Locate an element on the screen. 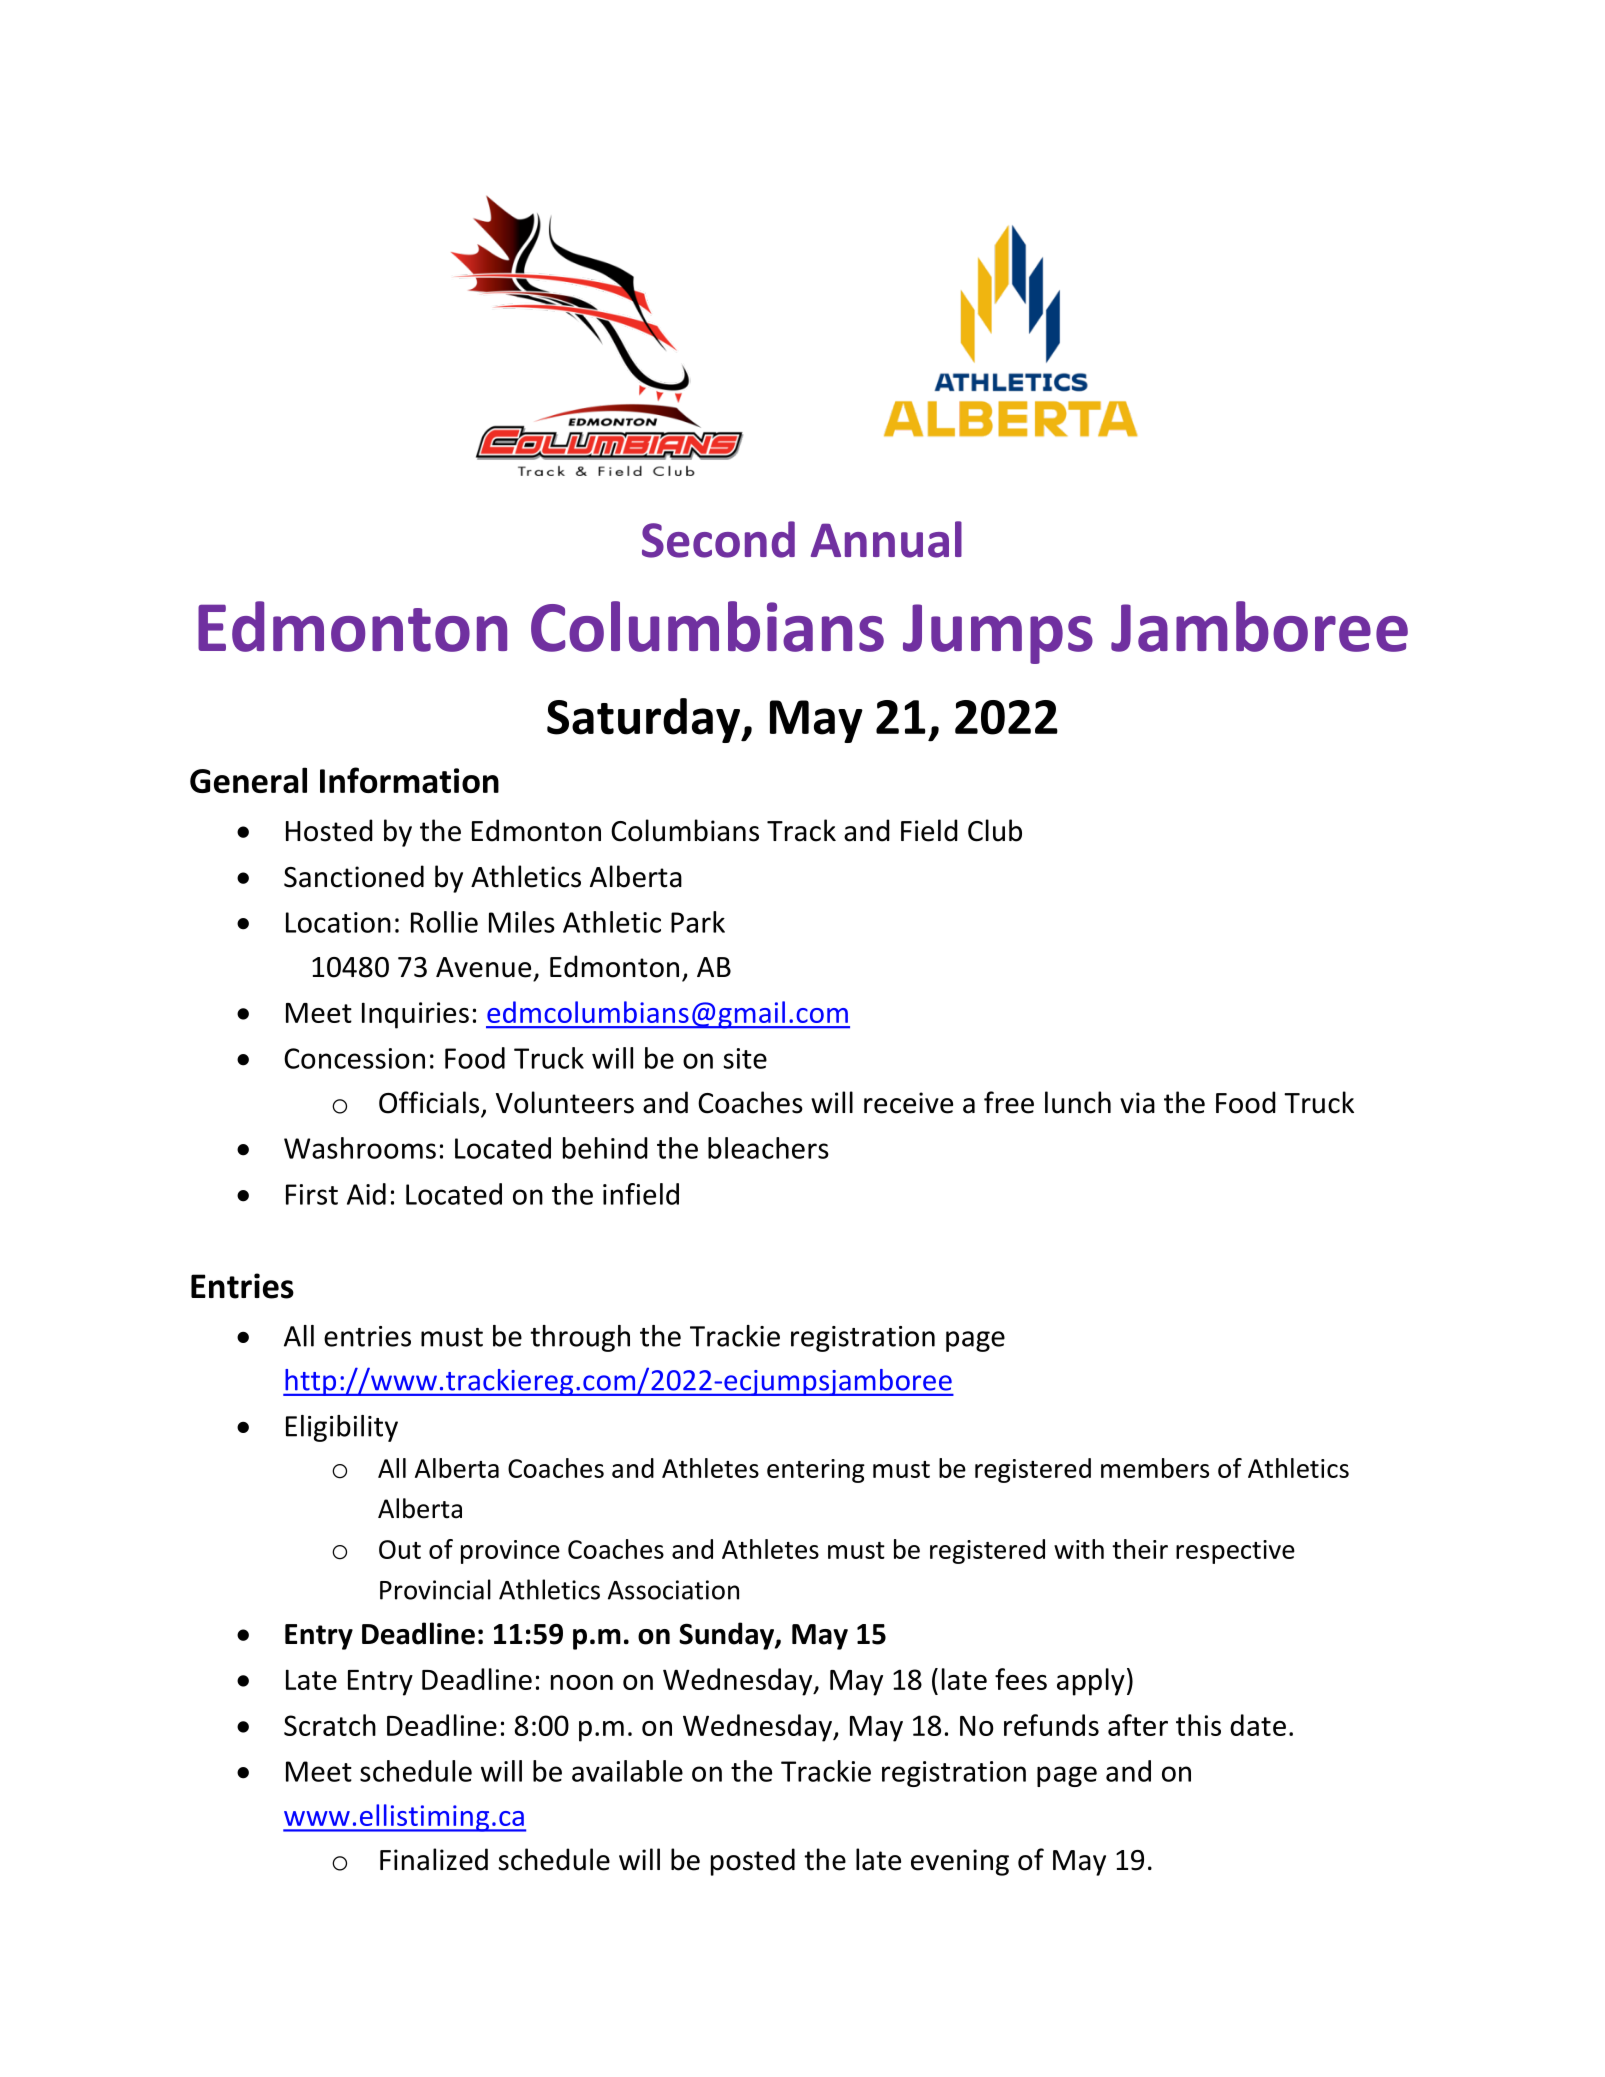 The width and height of the screenshot is (1605, 2077). Annual is located at coordinates (886, 539).
